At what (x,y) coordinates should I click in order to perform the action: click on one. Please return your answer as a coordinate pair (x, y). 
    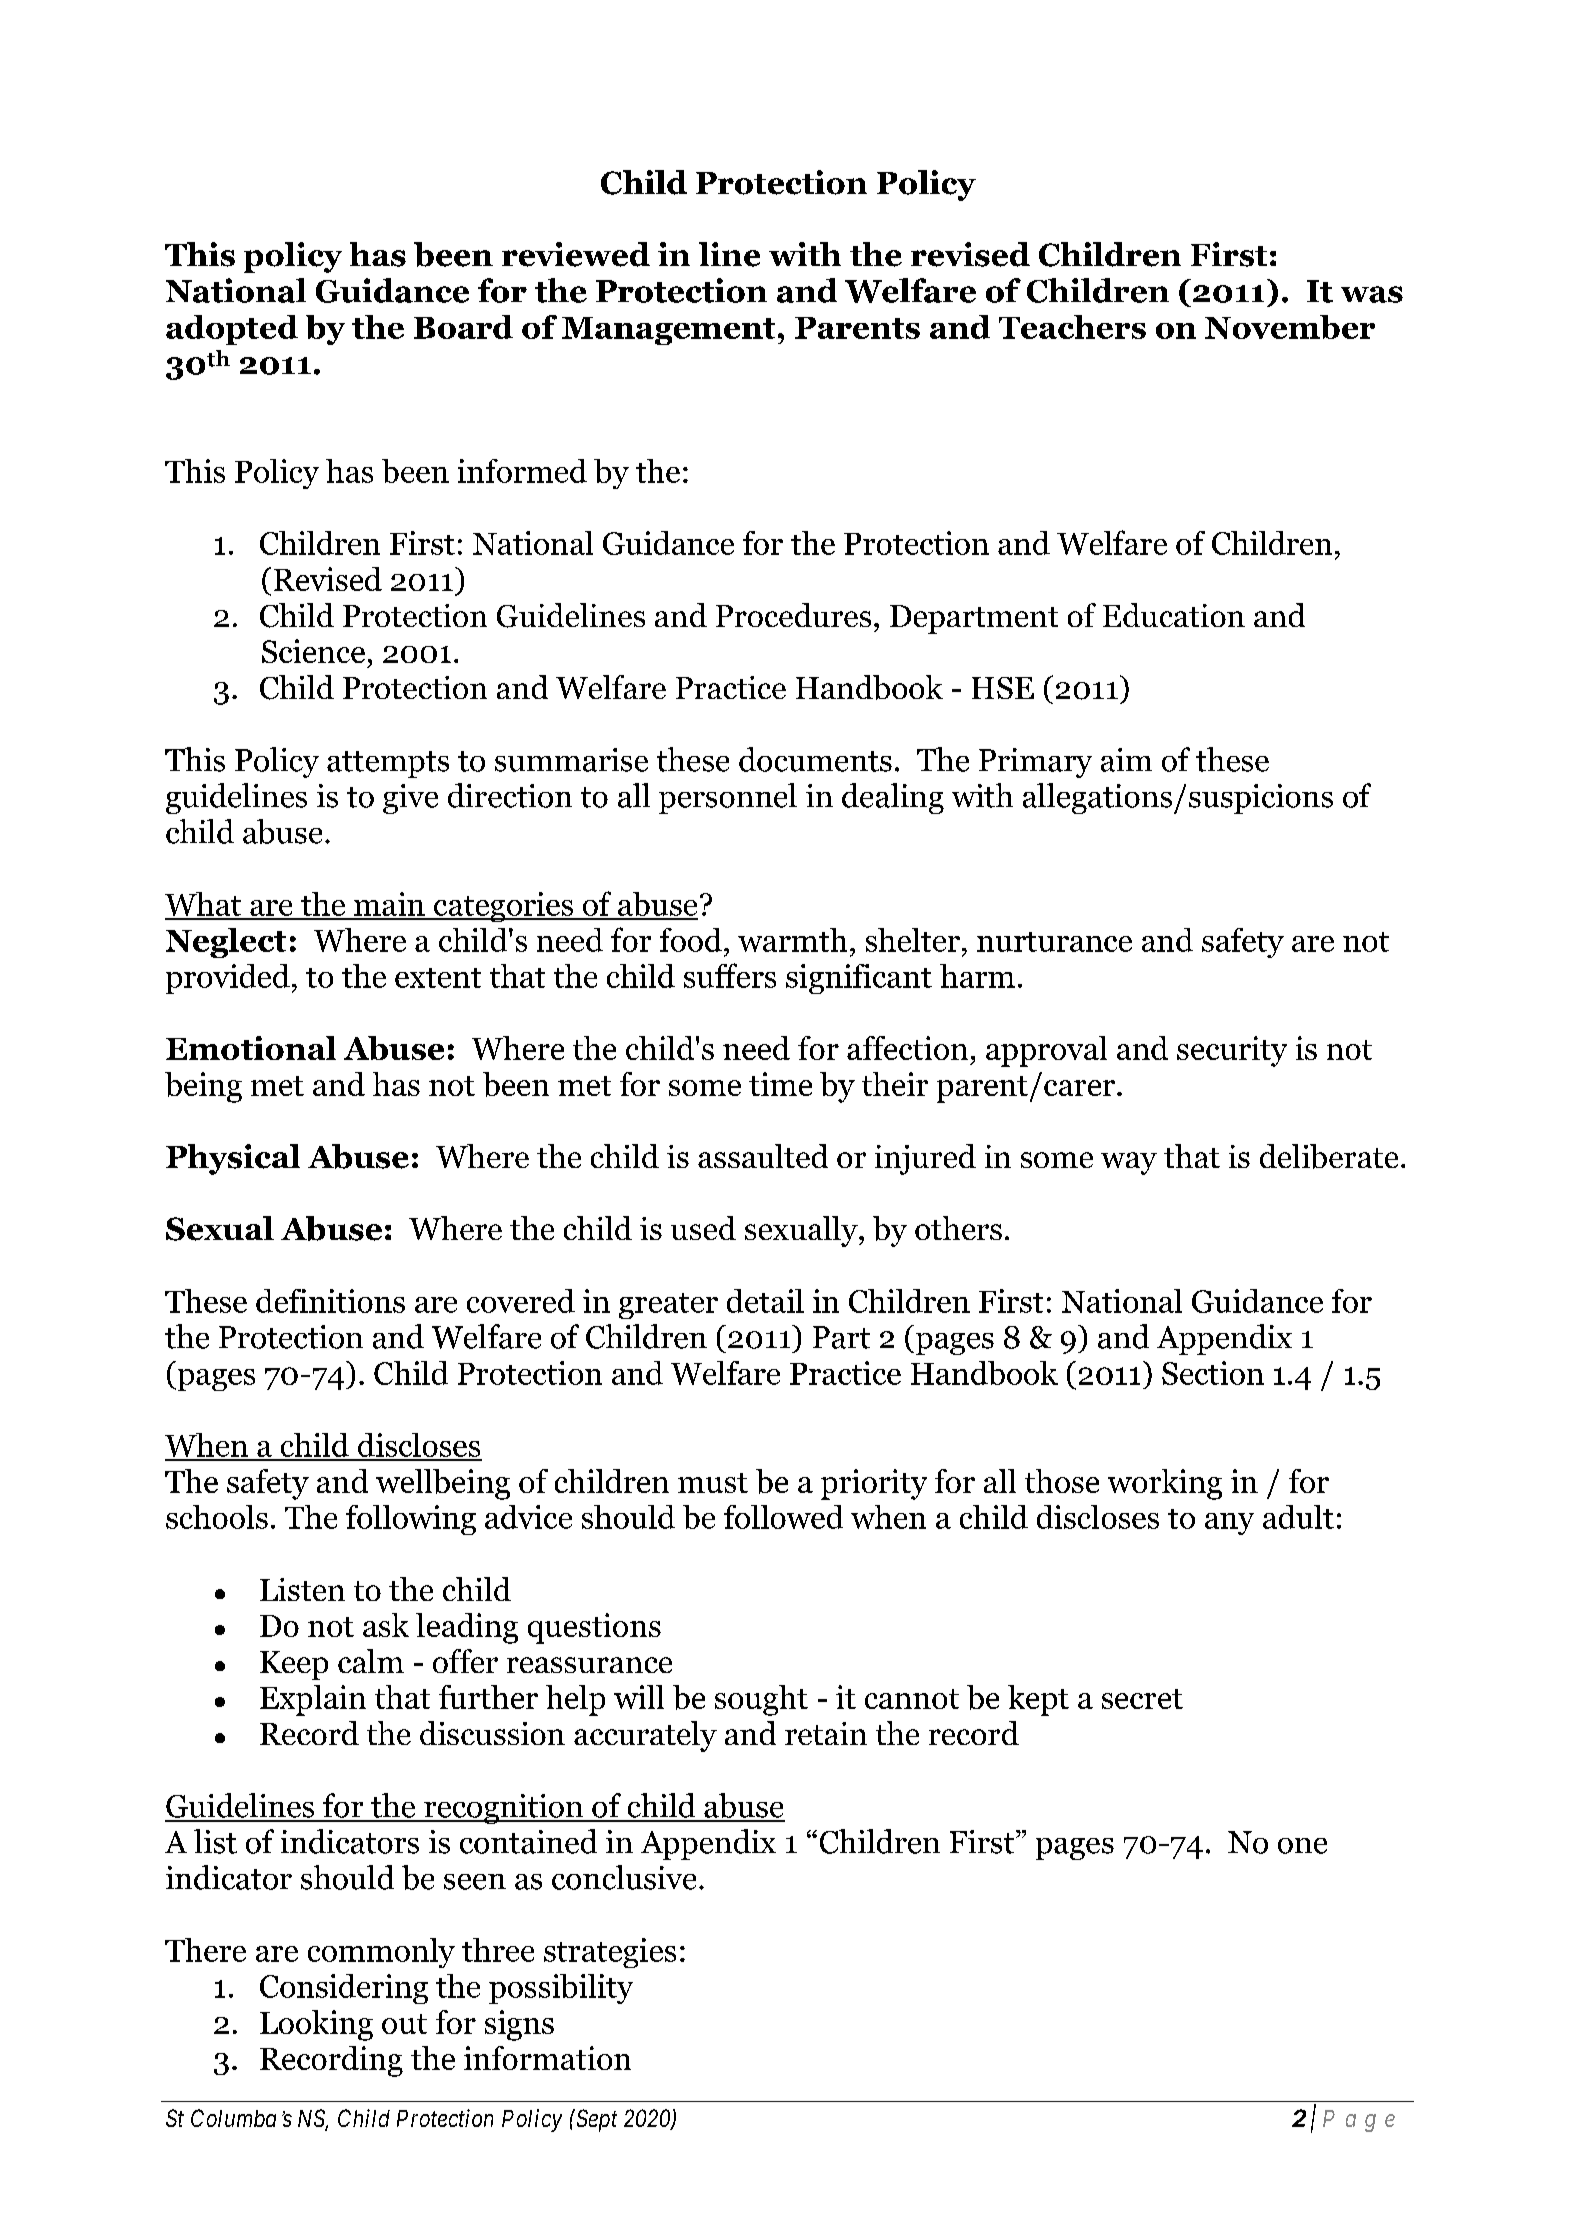
    Looking at the image, I should click on (1302, 1846).
